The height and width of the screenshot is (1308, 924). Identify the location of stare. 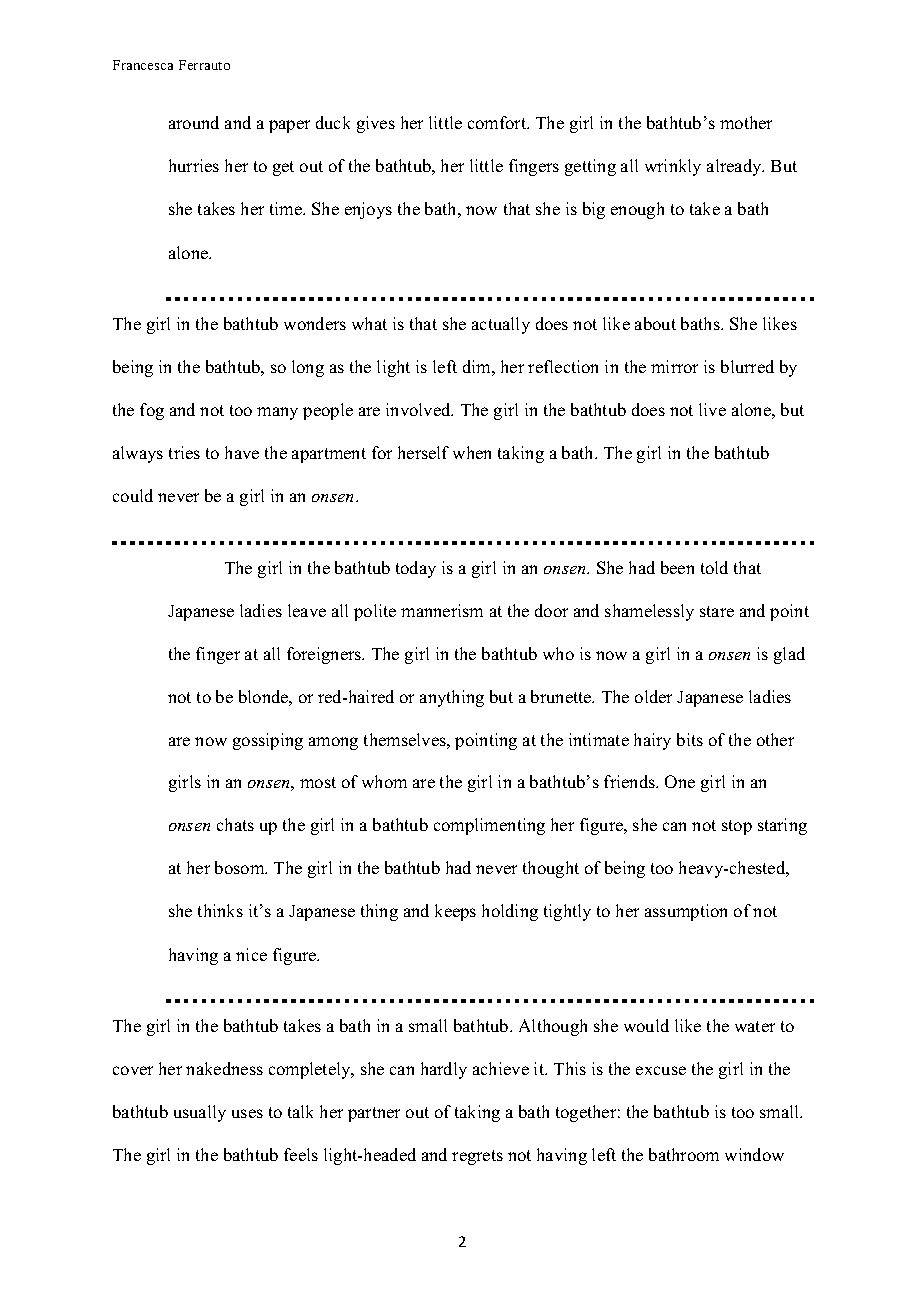
(717, 611).
